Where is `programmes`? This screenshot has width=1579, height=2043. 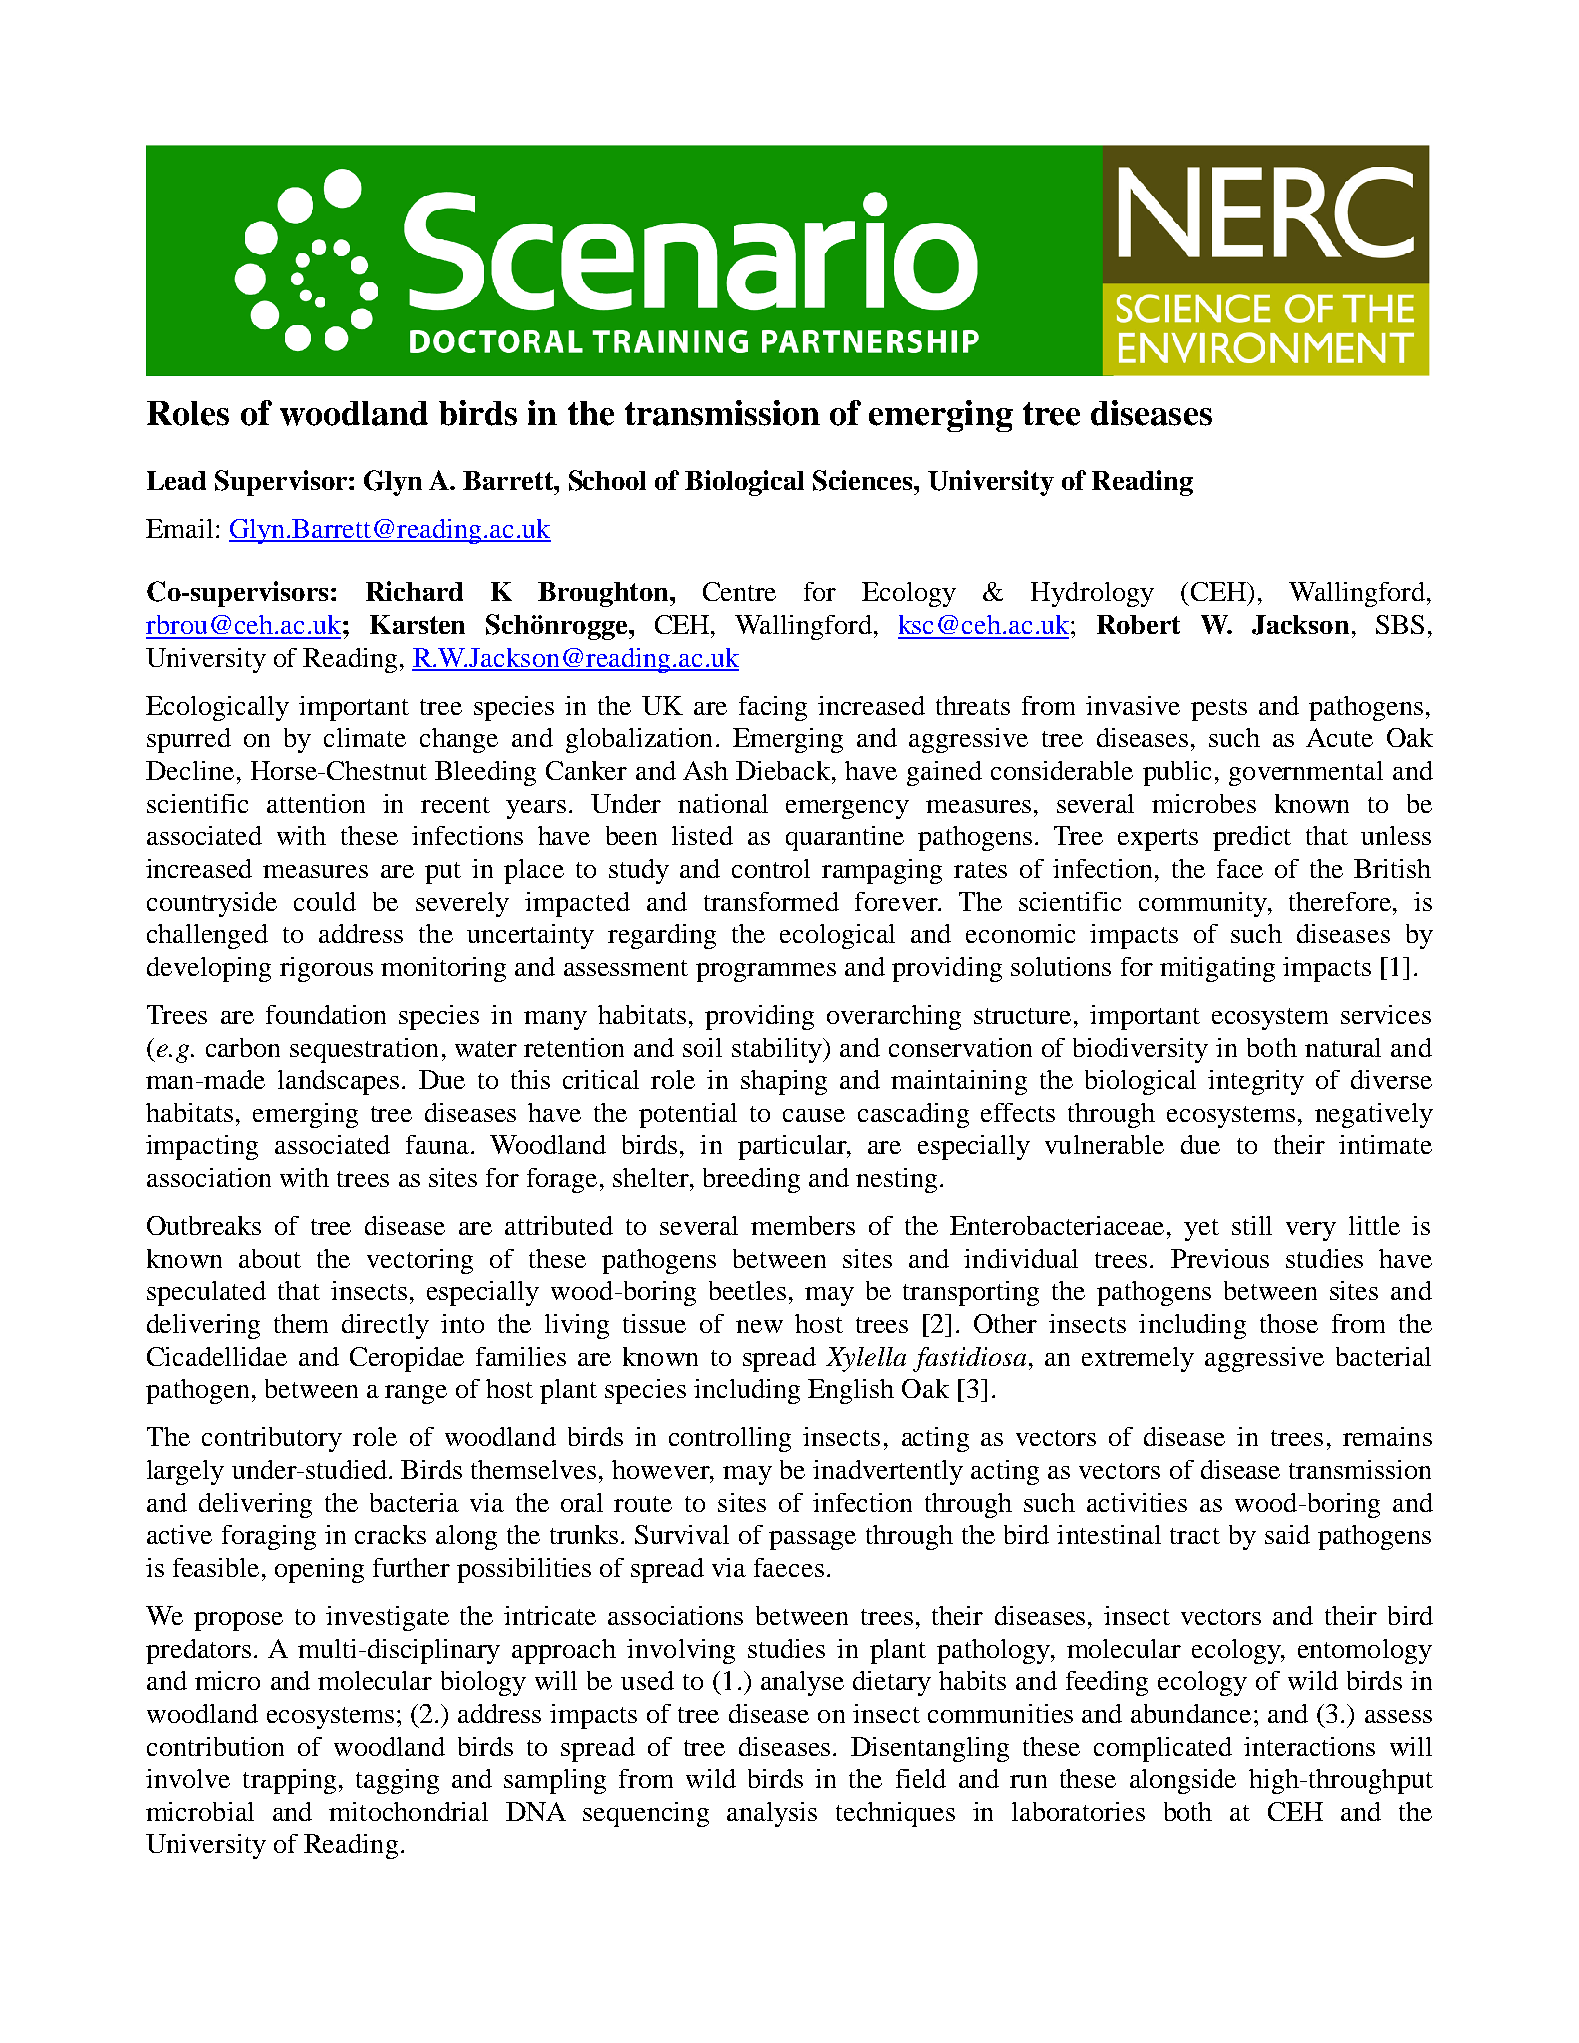
programmes is located at coordinates (766, 972).
